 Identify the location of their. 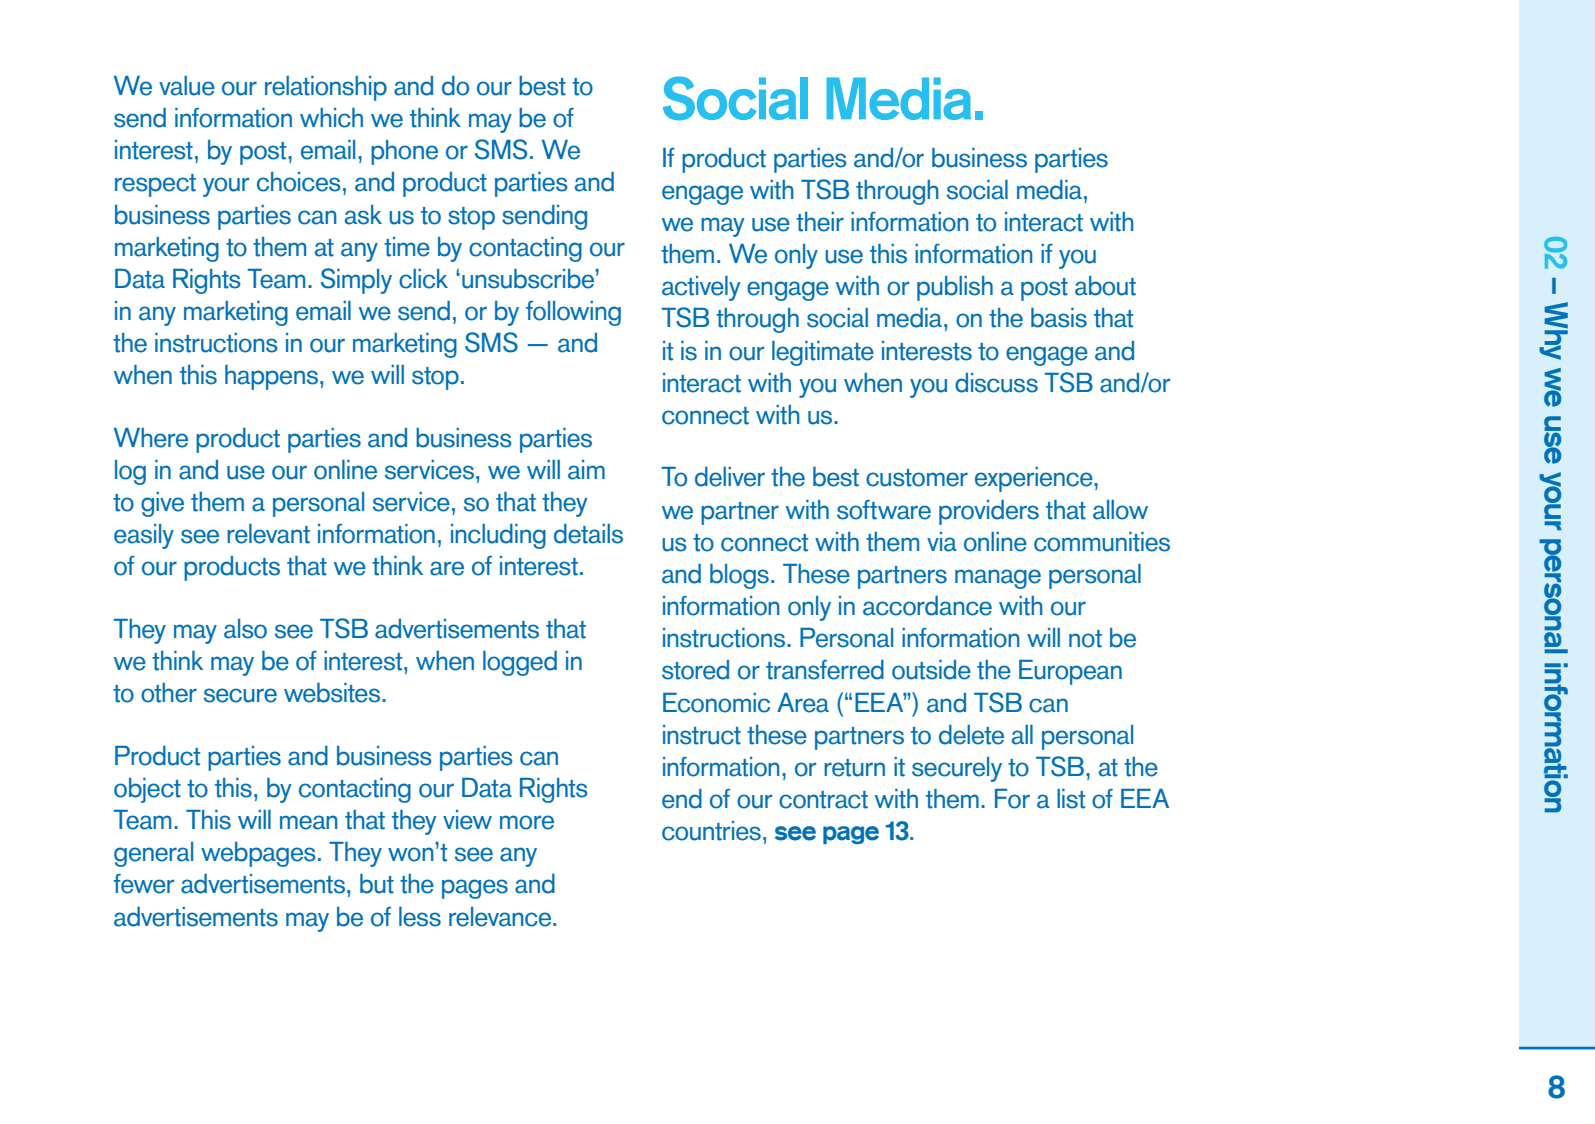
(820, 222).
